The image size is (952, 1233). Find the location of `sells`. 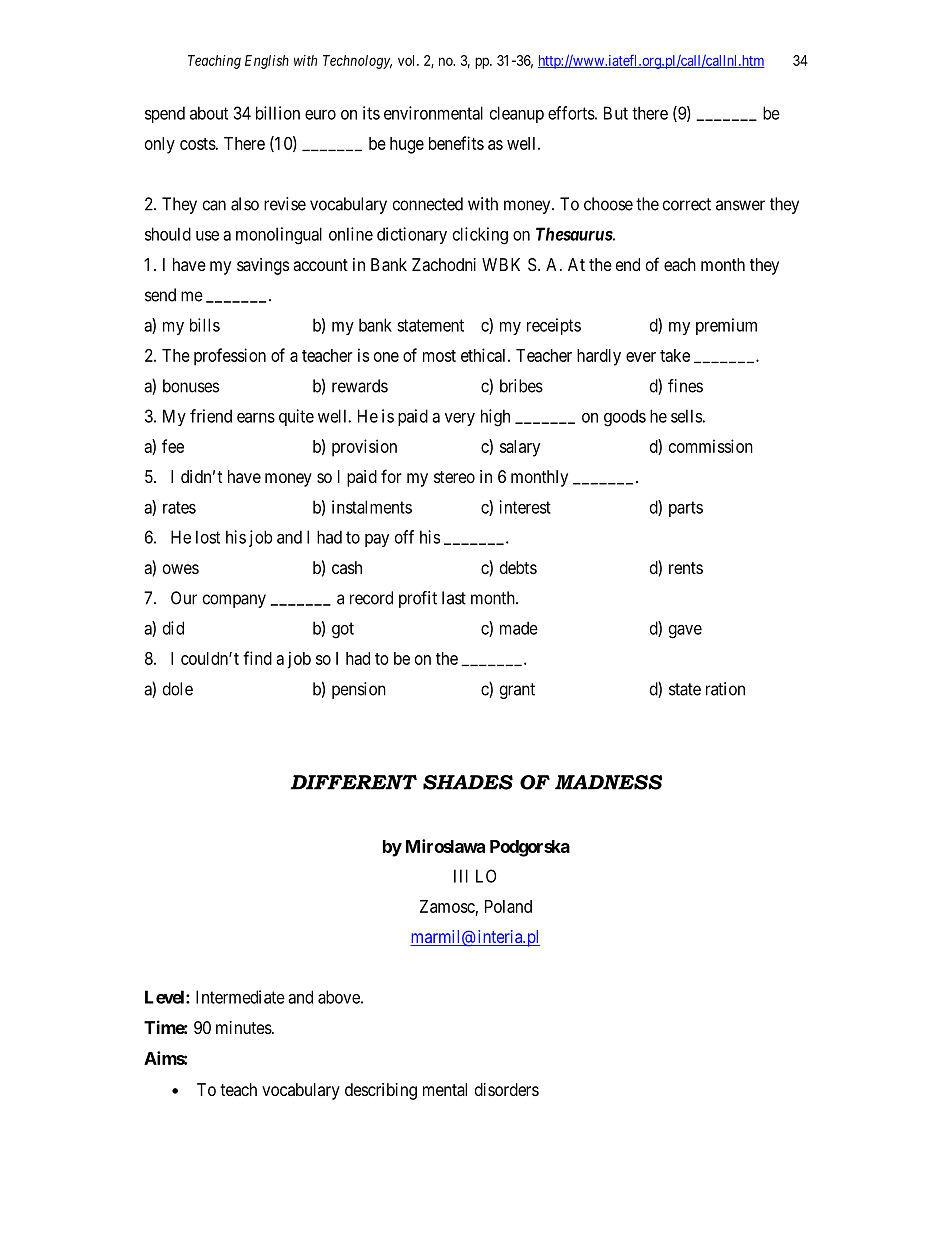

sells is located at coordinates (686, 416).
